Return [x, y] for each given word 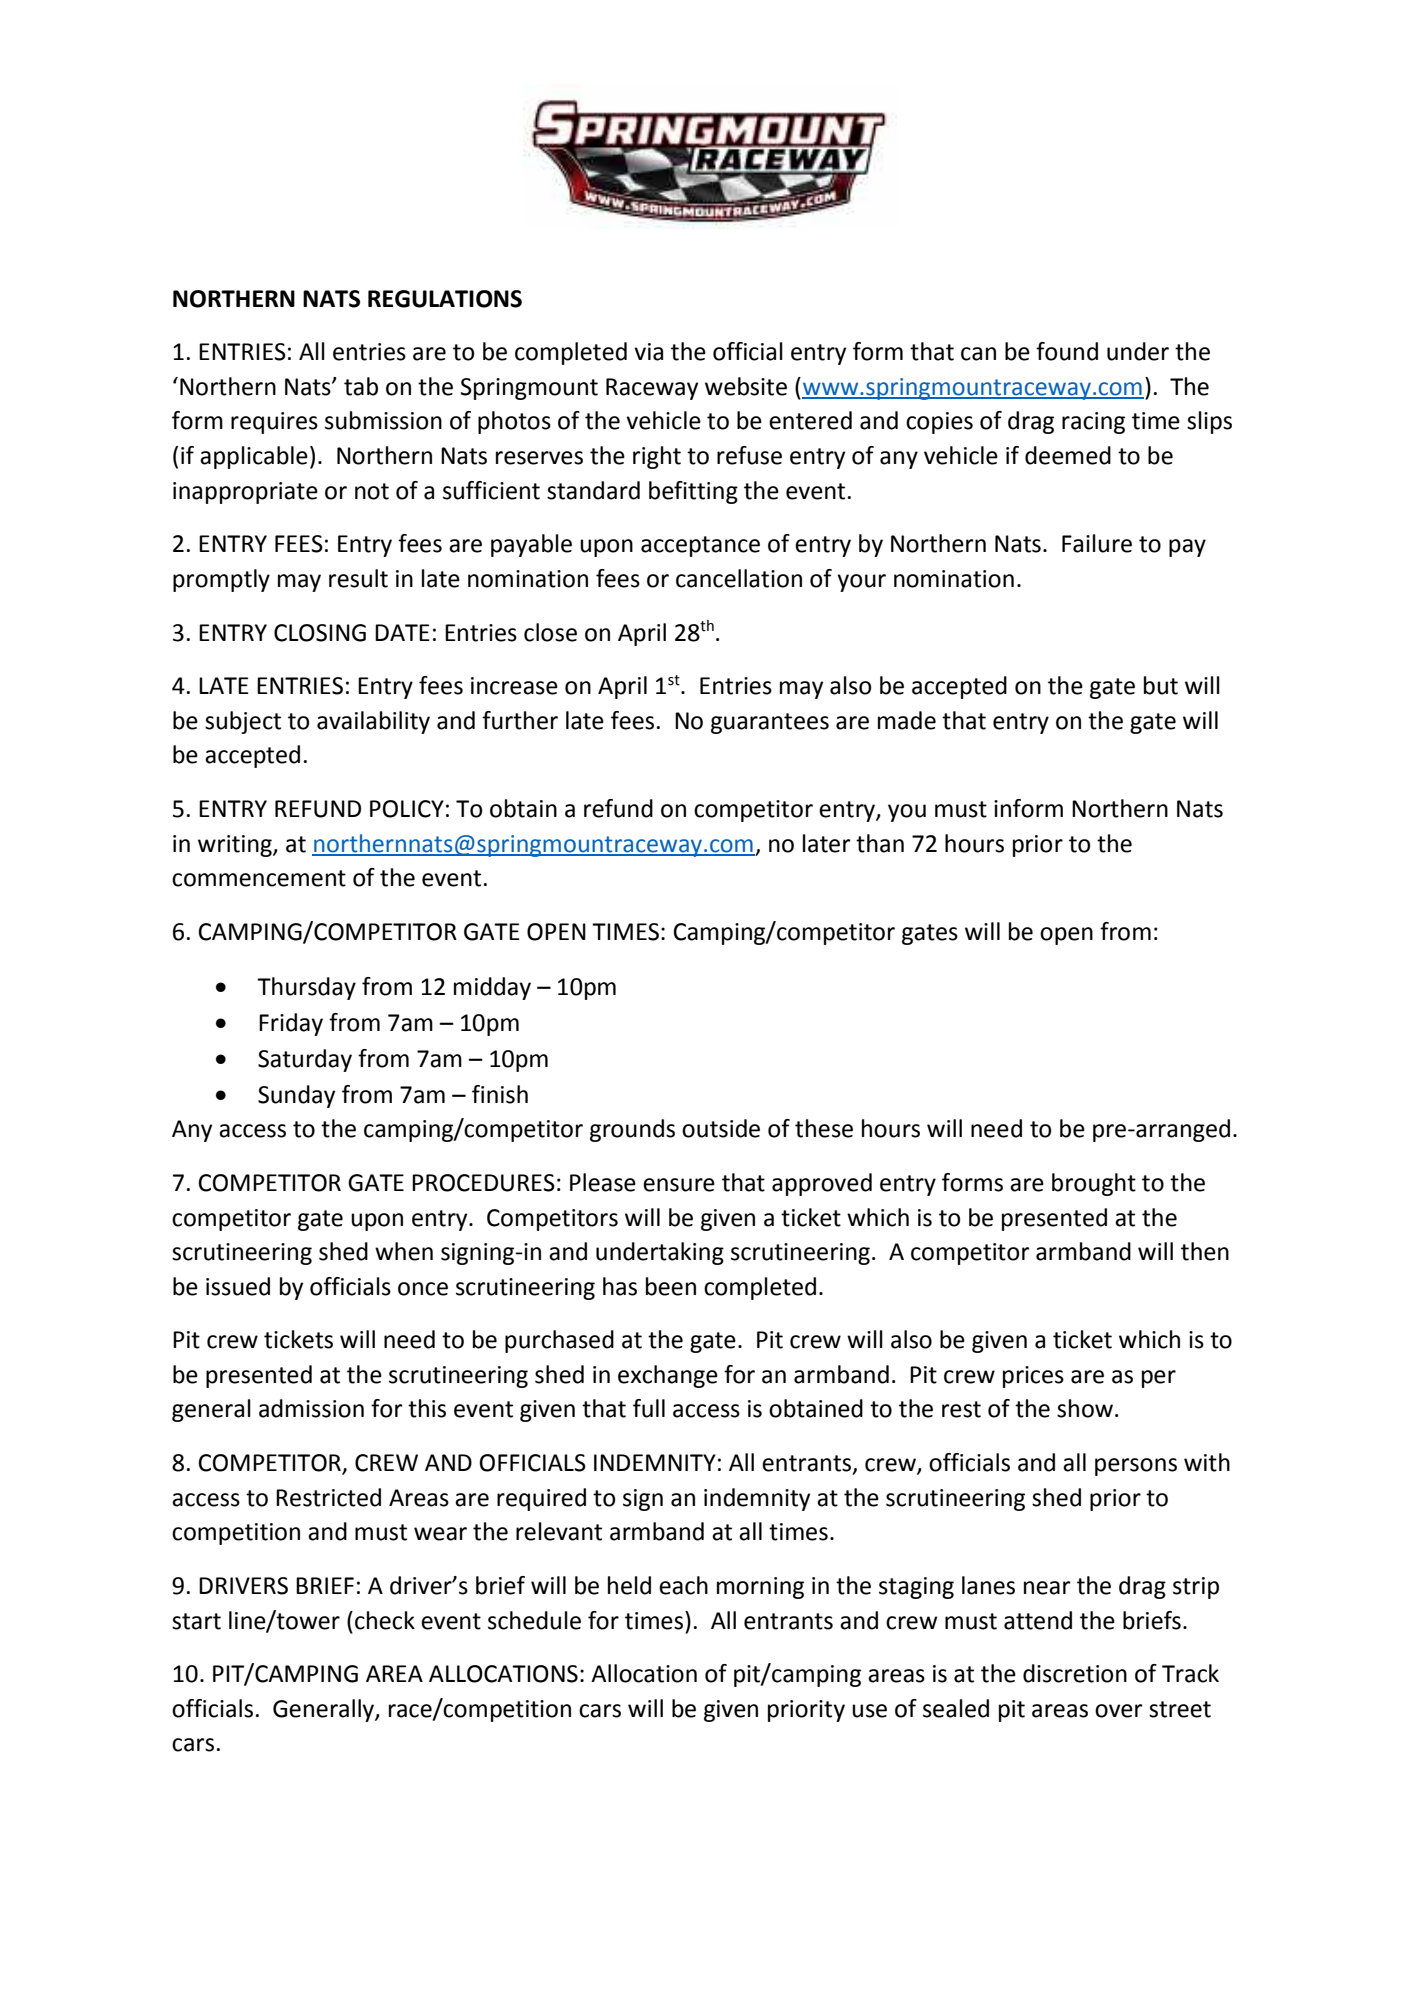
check [385, 1620]
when [404, 1251]
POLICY [407, 809]
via [648, 352]
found [1067, 351]
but [1161, 685]
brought [1094, 1184]
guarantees [770, 723]
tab [361, 386]
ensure [679, 1185]
